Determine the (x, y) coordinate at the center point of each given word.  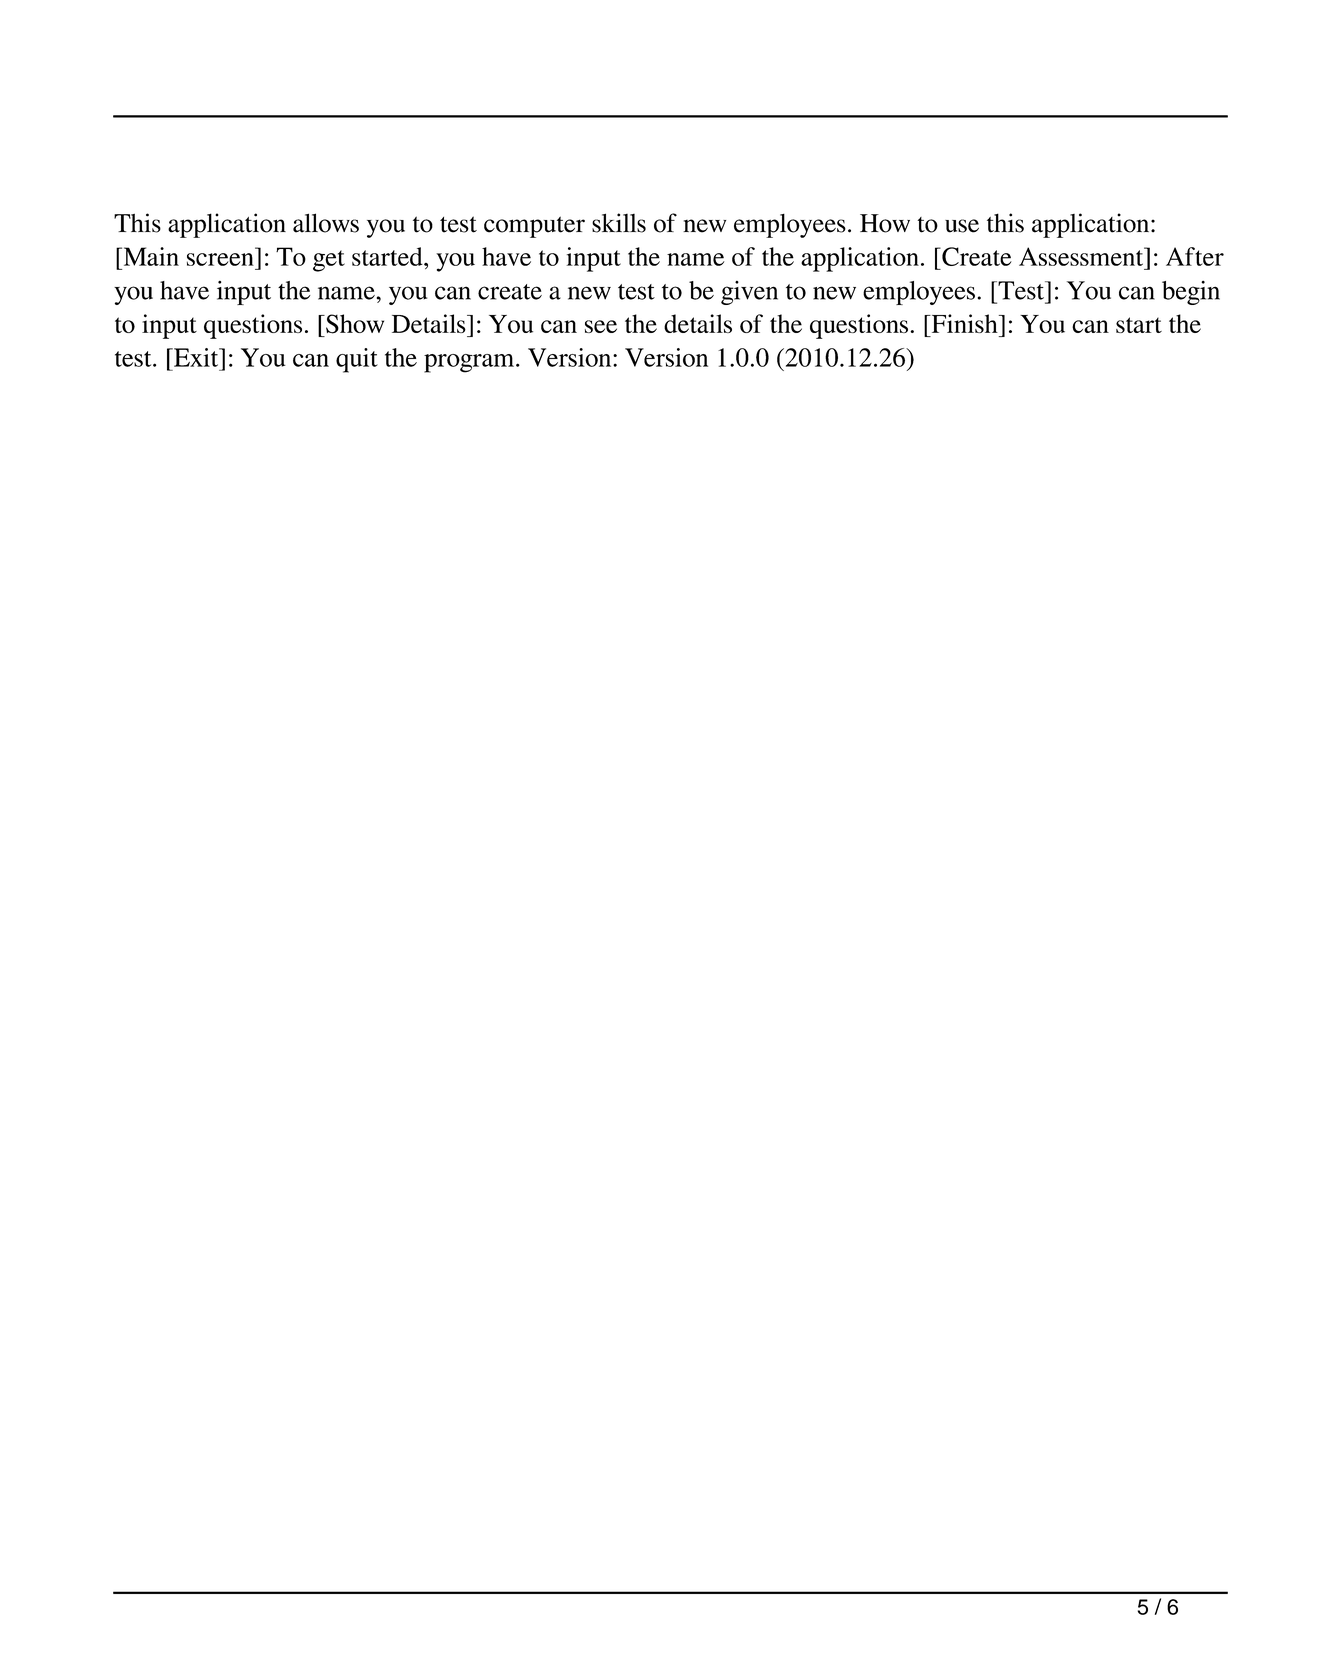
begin (1191, 293)
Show (354, 324)
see (601, 326)
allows (326, 223)
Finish (964, 323)
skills (619, 223)
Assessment (1082, 256)
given (749, 293)
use (962, 226)
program (470, 363)
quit (357, 360)
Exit (196, 357)
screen (220, 259)
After (1195, 256)
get (329, 261)
